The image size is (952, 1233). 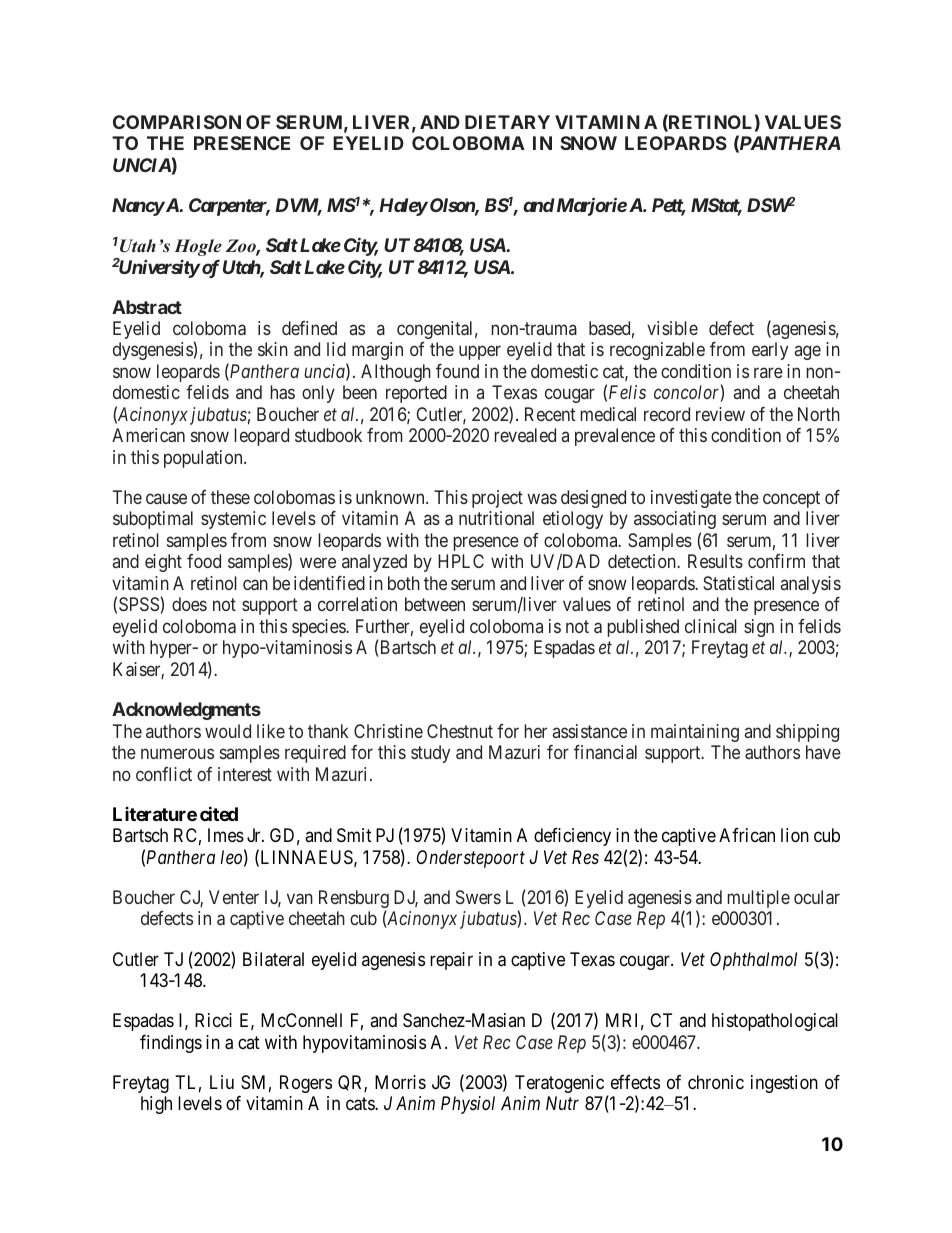 I want to click on African, so click(x=747, y=835).
